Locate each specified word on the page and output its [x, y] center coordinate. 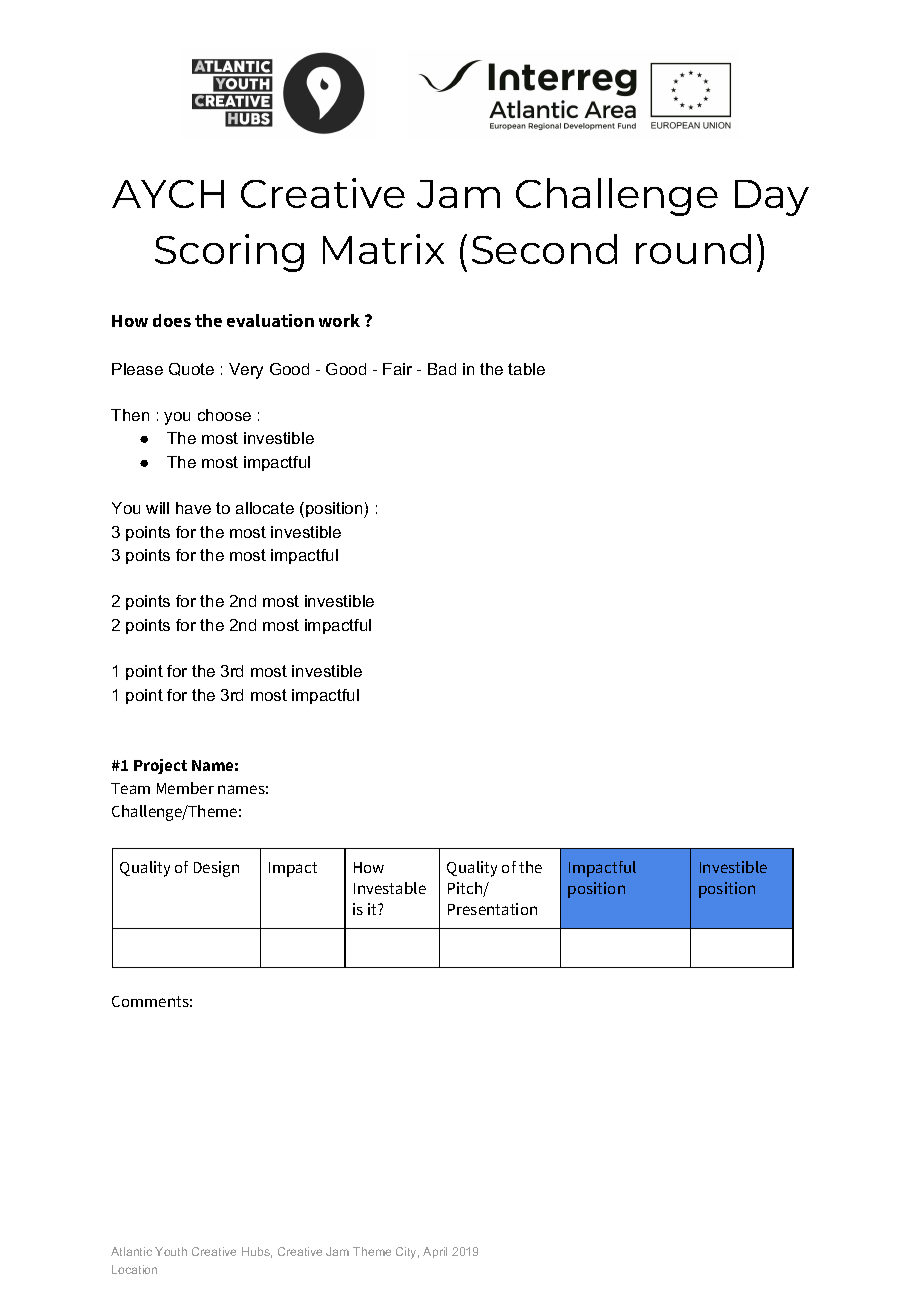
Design [216, 869]
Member [185, 788]
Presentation [492, 909]
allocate [265, 508]
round [693, 249]
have [193, 508]
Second [544, 249]
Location [134, 1269]
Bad [442, 369]
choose [224, 415]
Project [160, 766]
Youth [171, 1251]
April [435, 1252]
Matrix [383, 249]
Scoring [229, 253]
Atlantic [131, 1251]
